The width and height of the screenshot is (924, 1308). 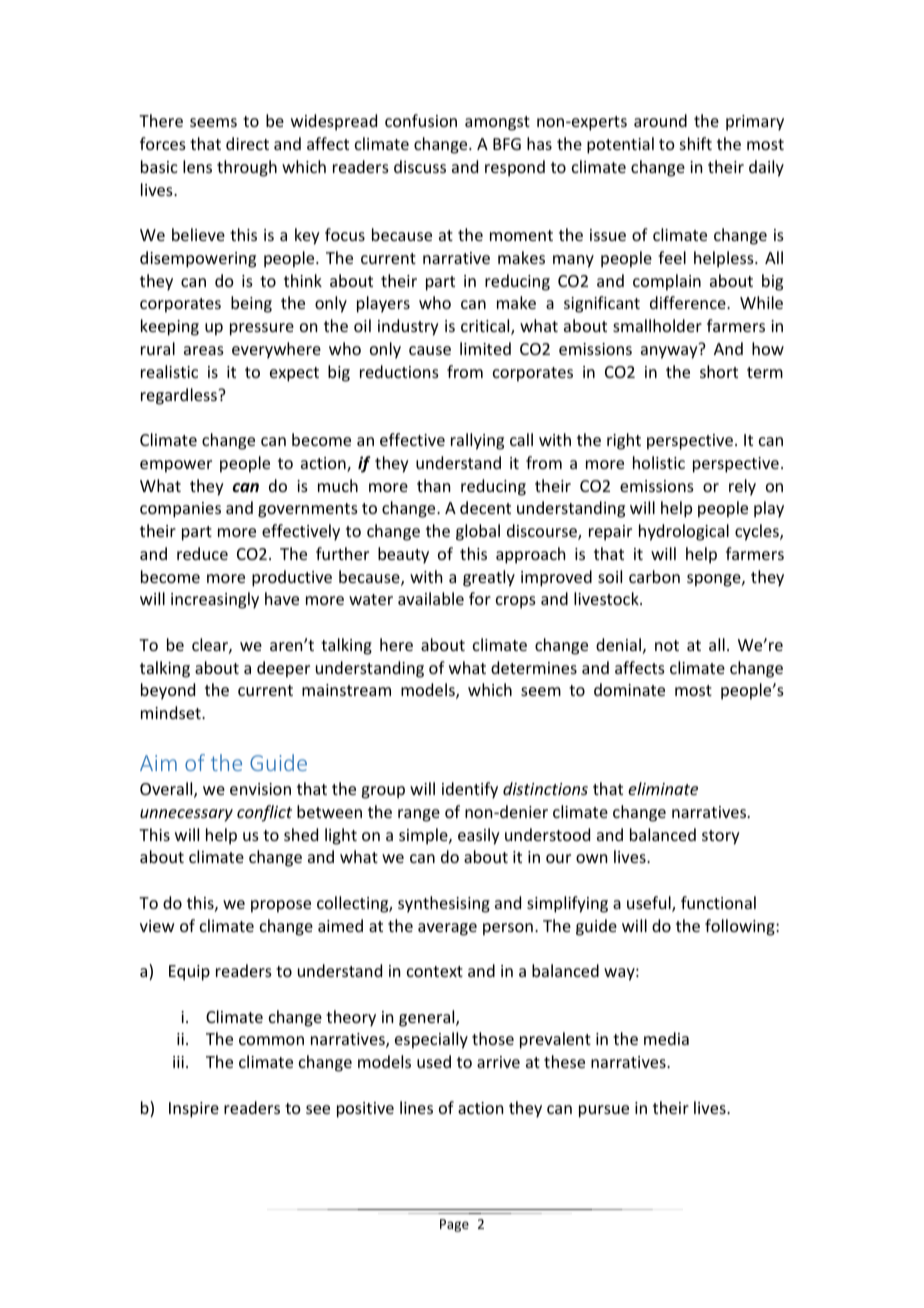 I want to click on Page, so click(x=454, y=1225).
